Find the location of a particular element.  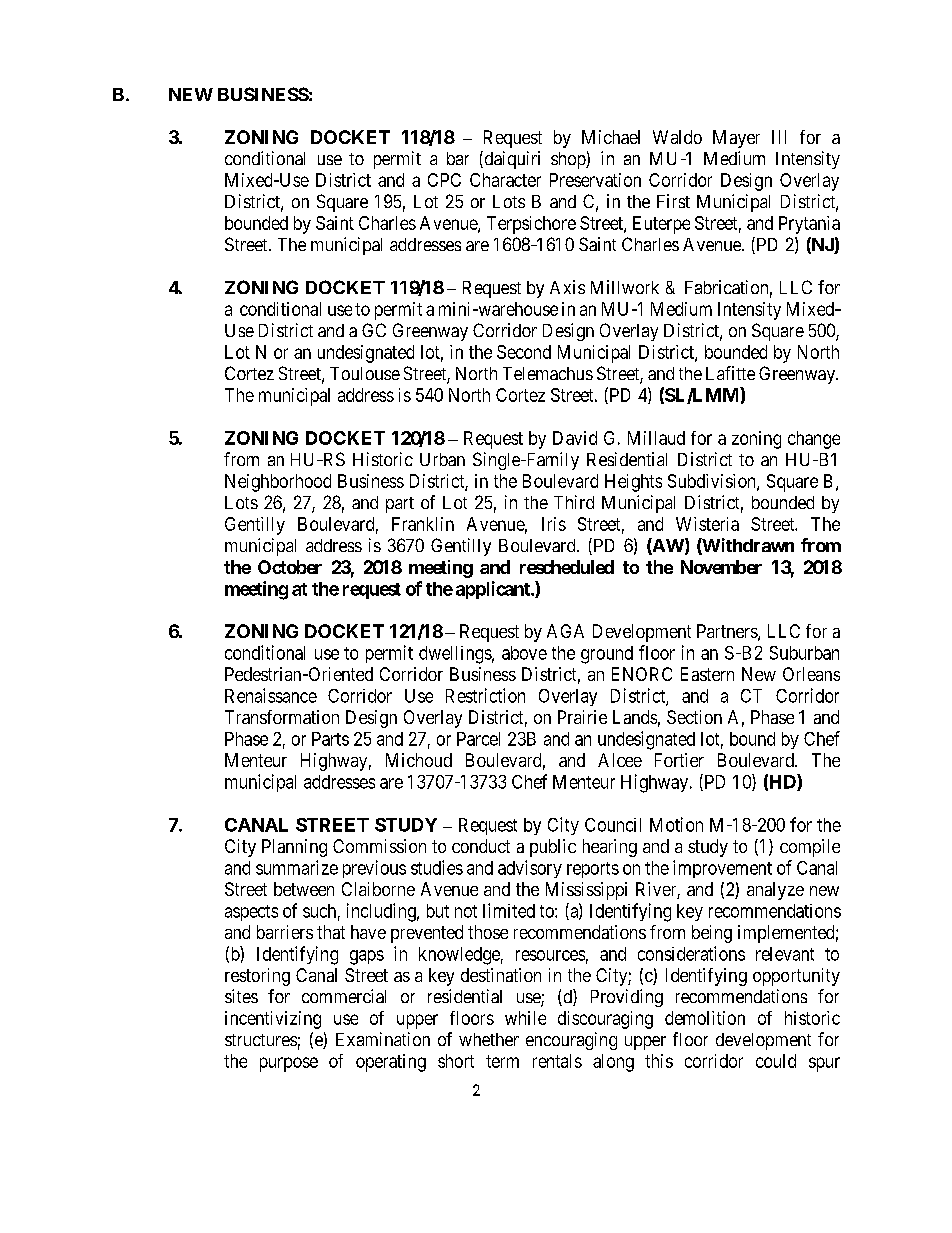

Parcel is located at coordinates (478, 739).
